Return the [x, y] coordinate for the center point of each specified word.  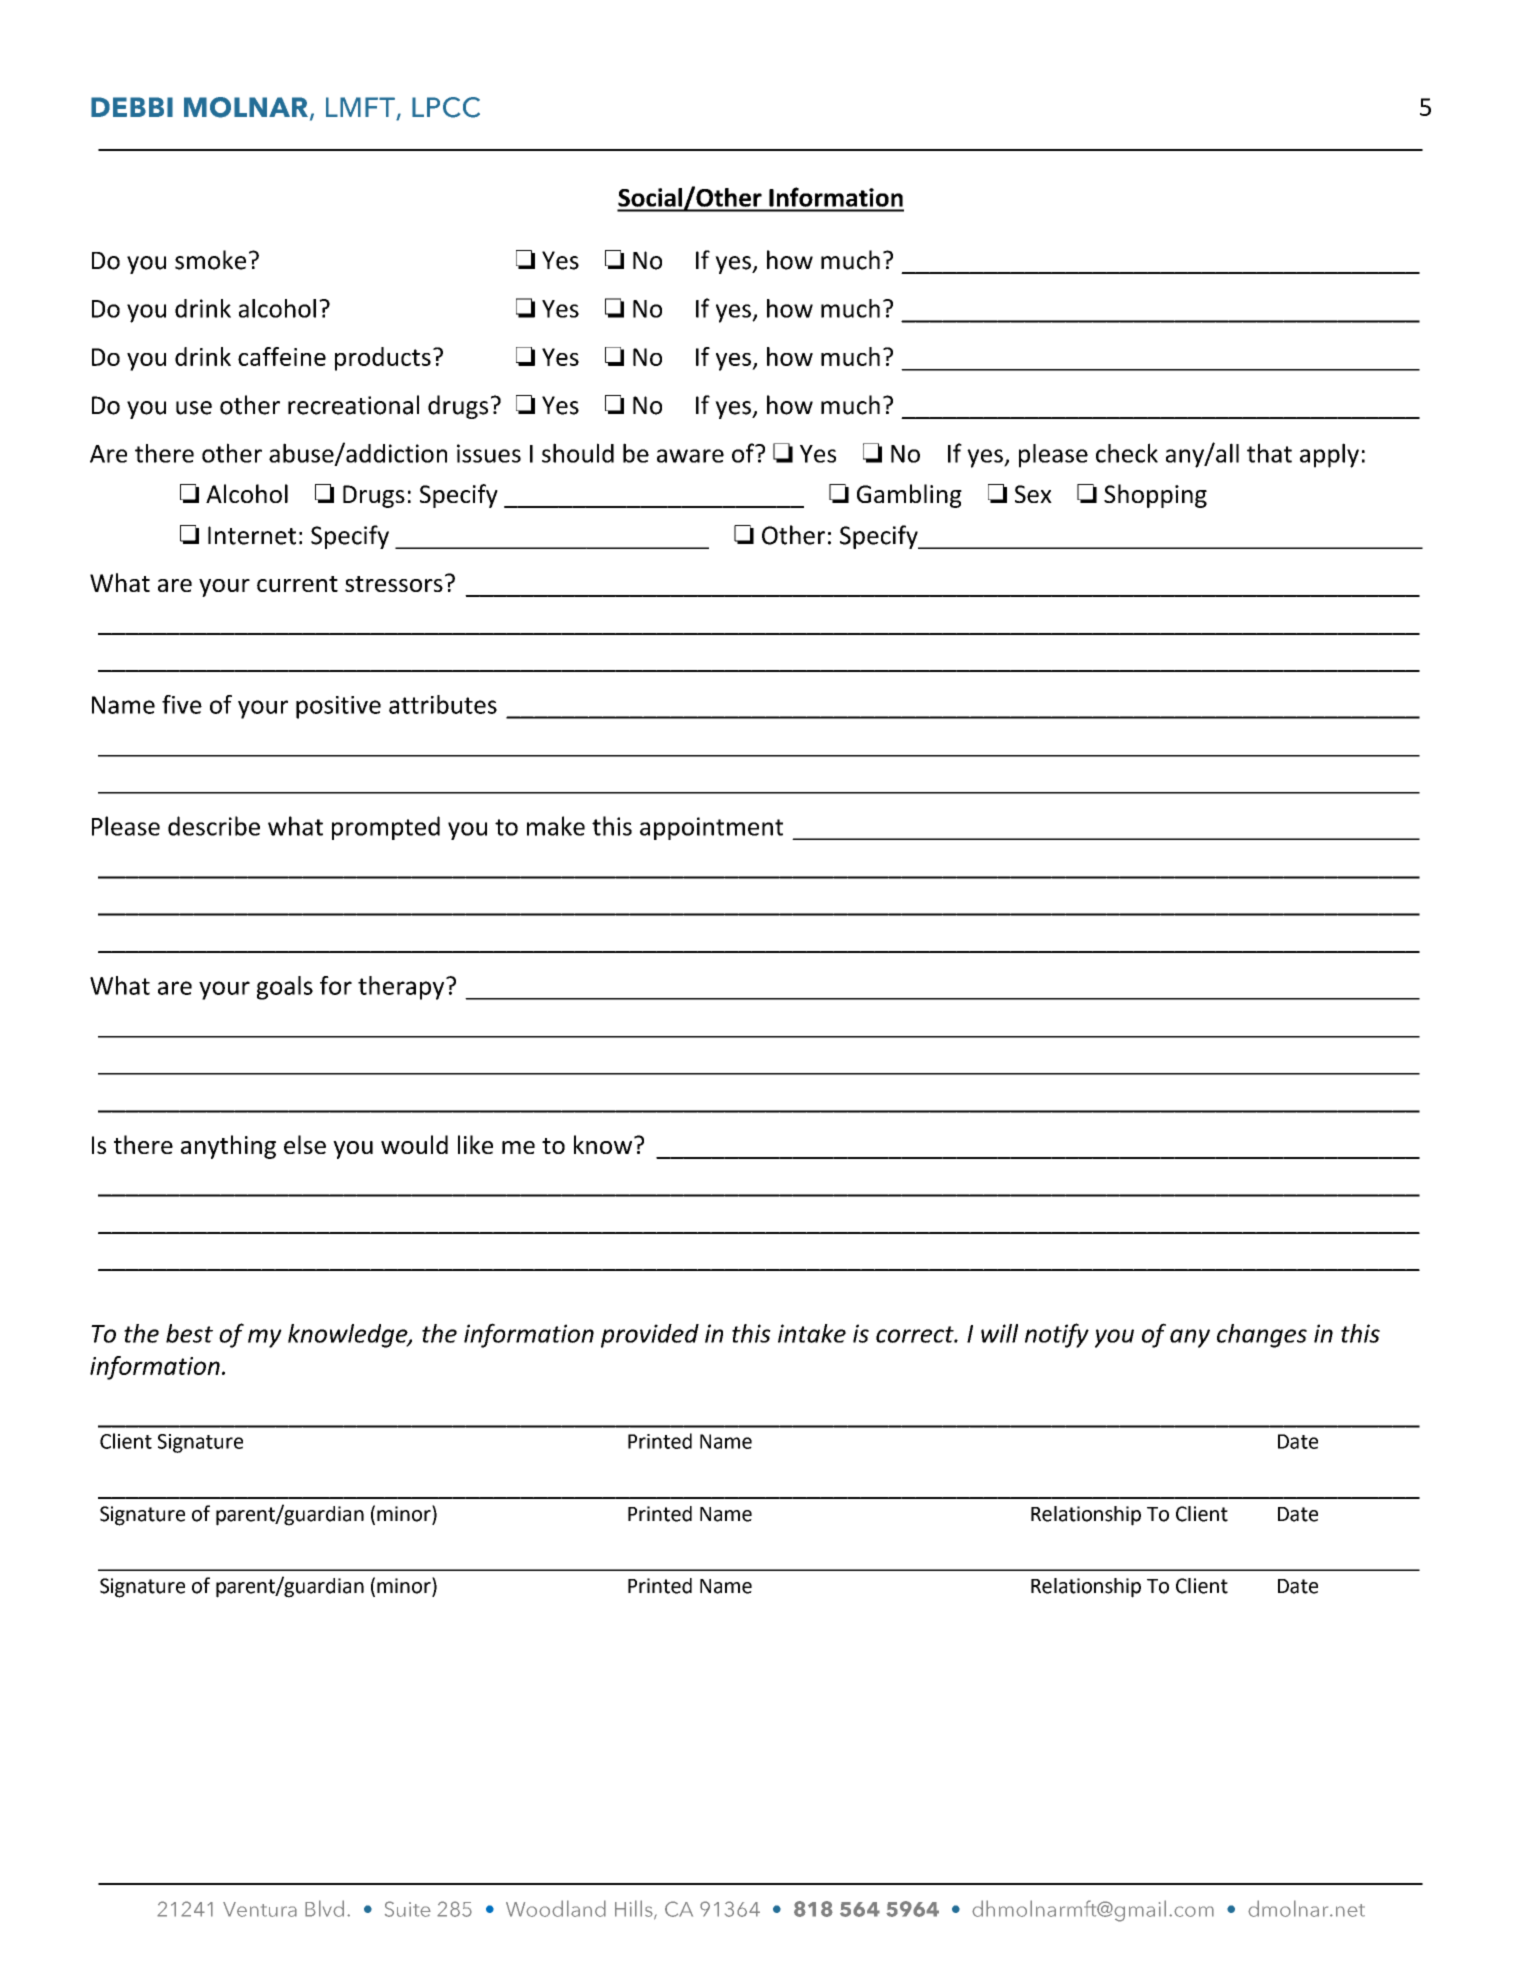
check [1127, 453]
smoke [210, 260]
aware [690, 456]
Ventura [260, 1909]
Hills [635, 1909]
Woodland [556, 1908]
